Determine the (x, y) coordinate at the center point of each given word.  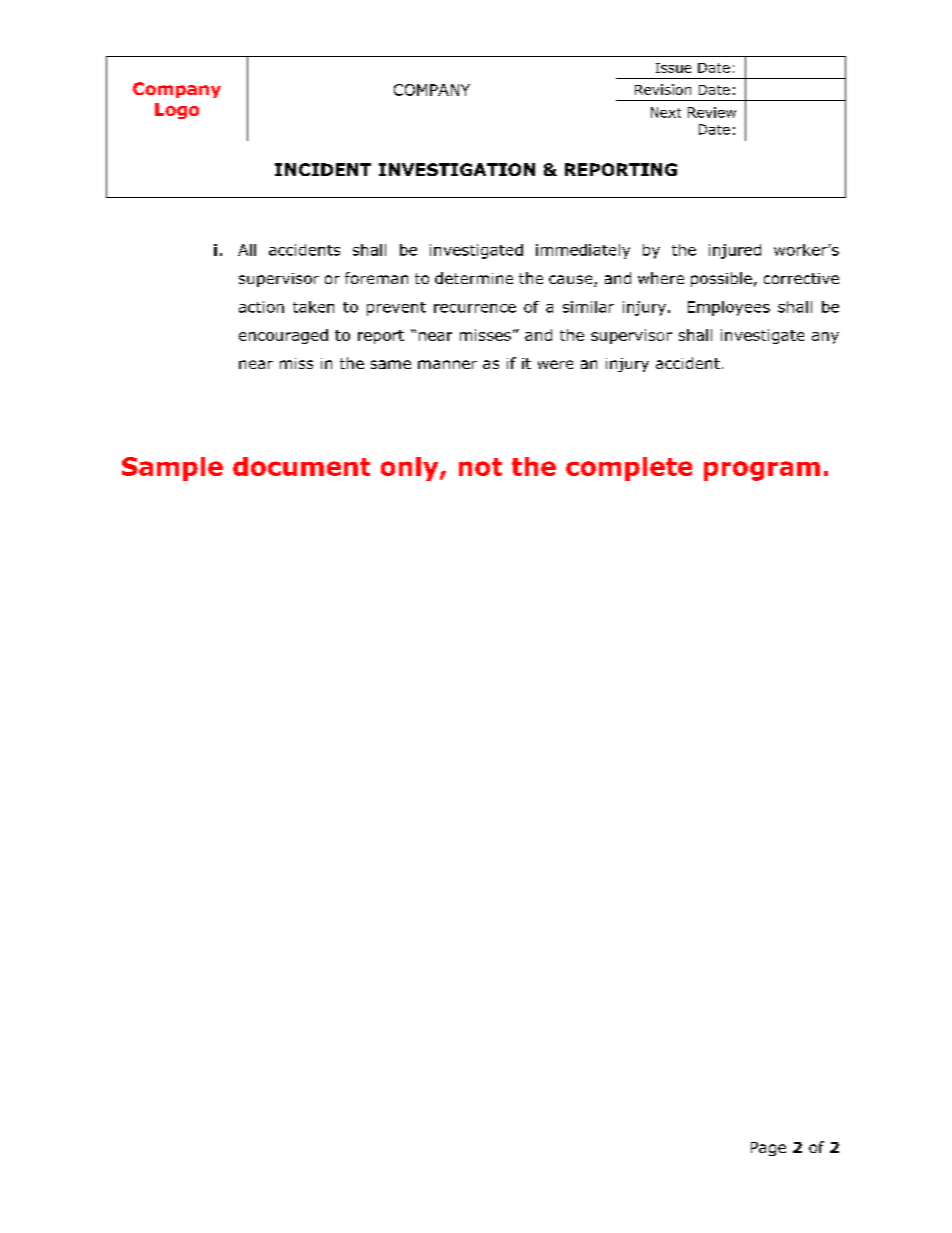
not (480, 467)
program (762, 471)
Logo (177, 111)
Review (712, 112)
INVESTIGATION (457, 169)
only (411, 469)
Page (768, 1149)
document (301, 466)
